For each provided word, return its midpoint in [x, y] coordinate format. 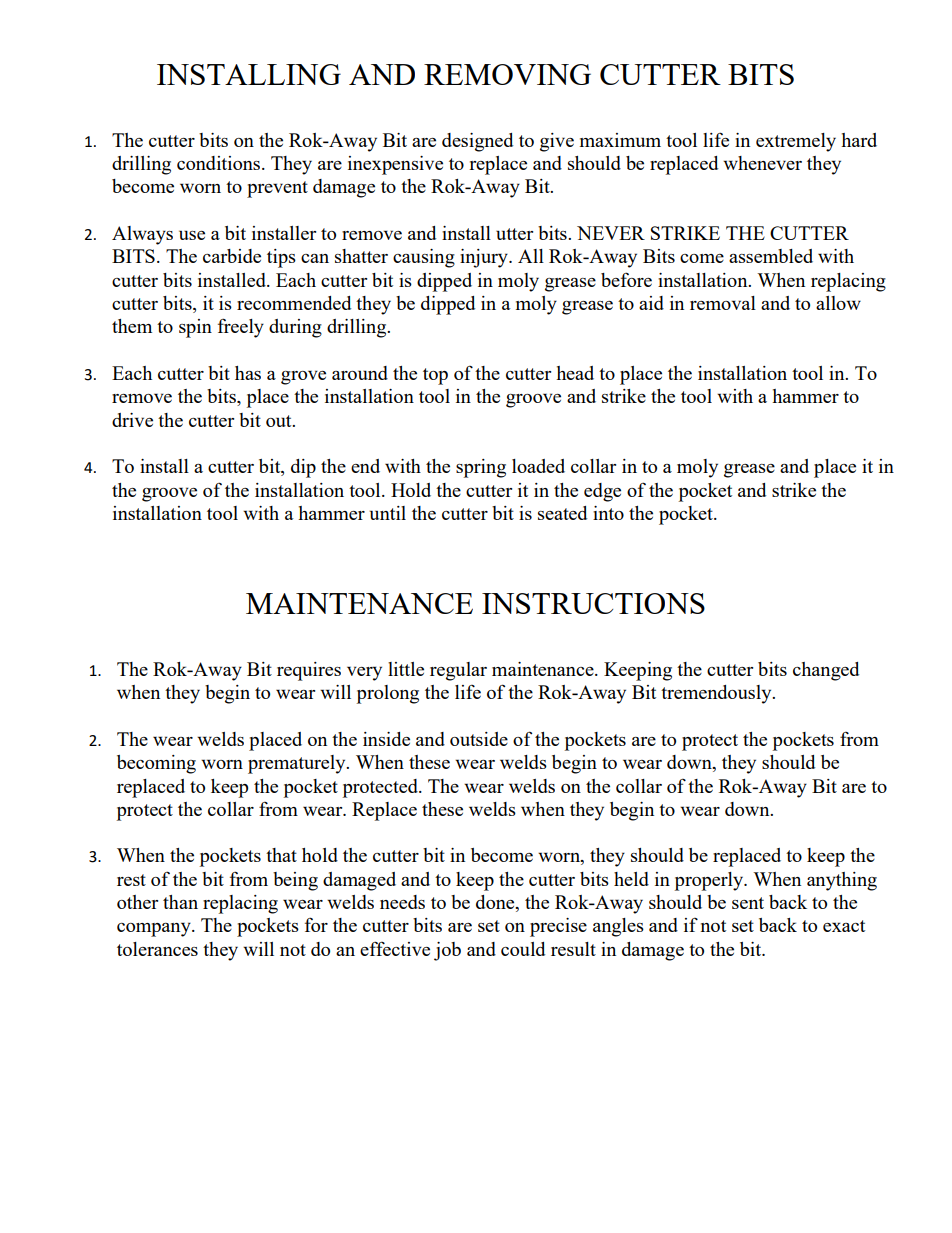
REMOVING [507, 74]
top [435, 376]
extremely [796, 142]
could [523, 949]
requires [309, 671]
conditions [220, 163]
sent [748, 903]
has [248, 373]
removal [723, 303]
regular [458, 671]
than [180, 902]
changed [826, 671]
